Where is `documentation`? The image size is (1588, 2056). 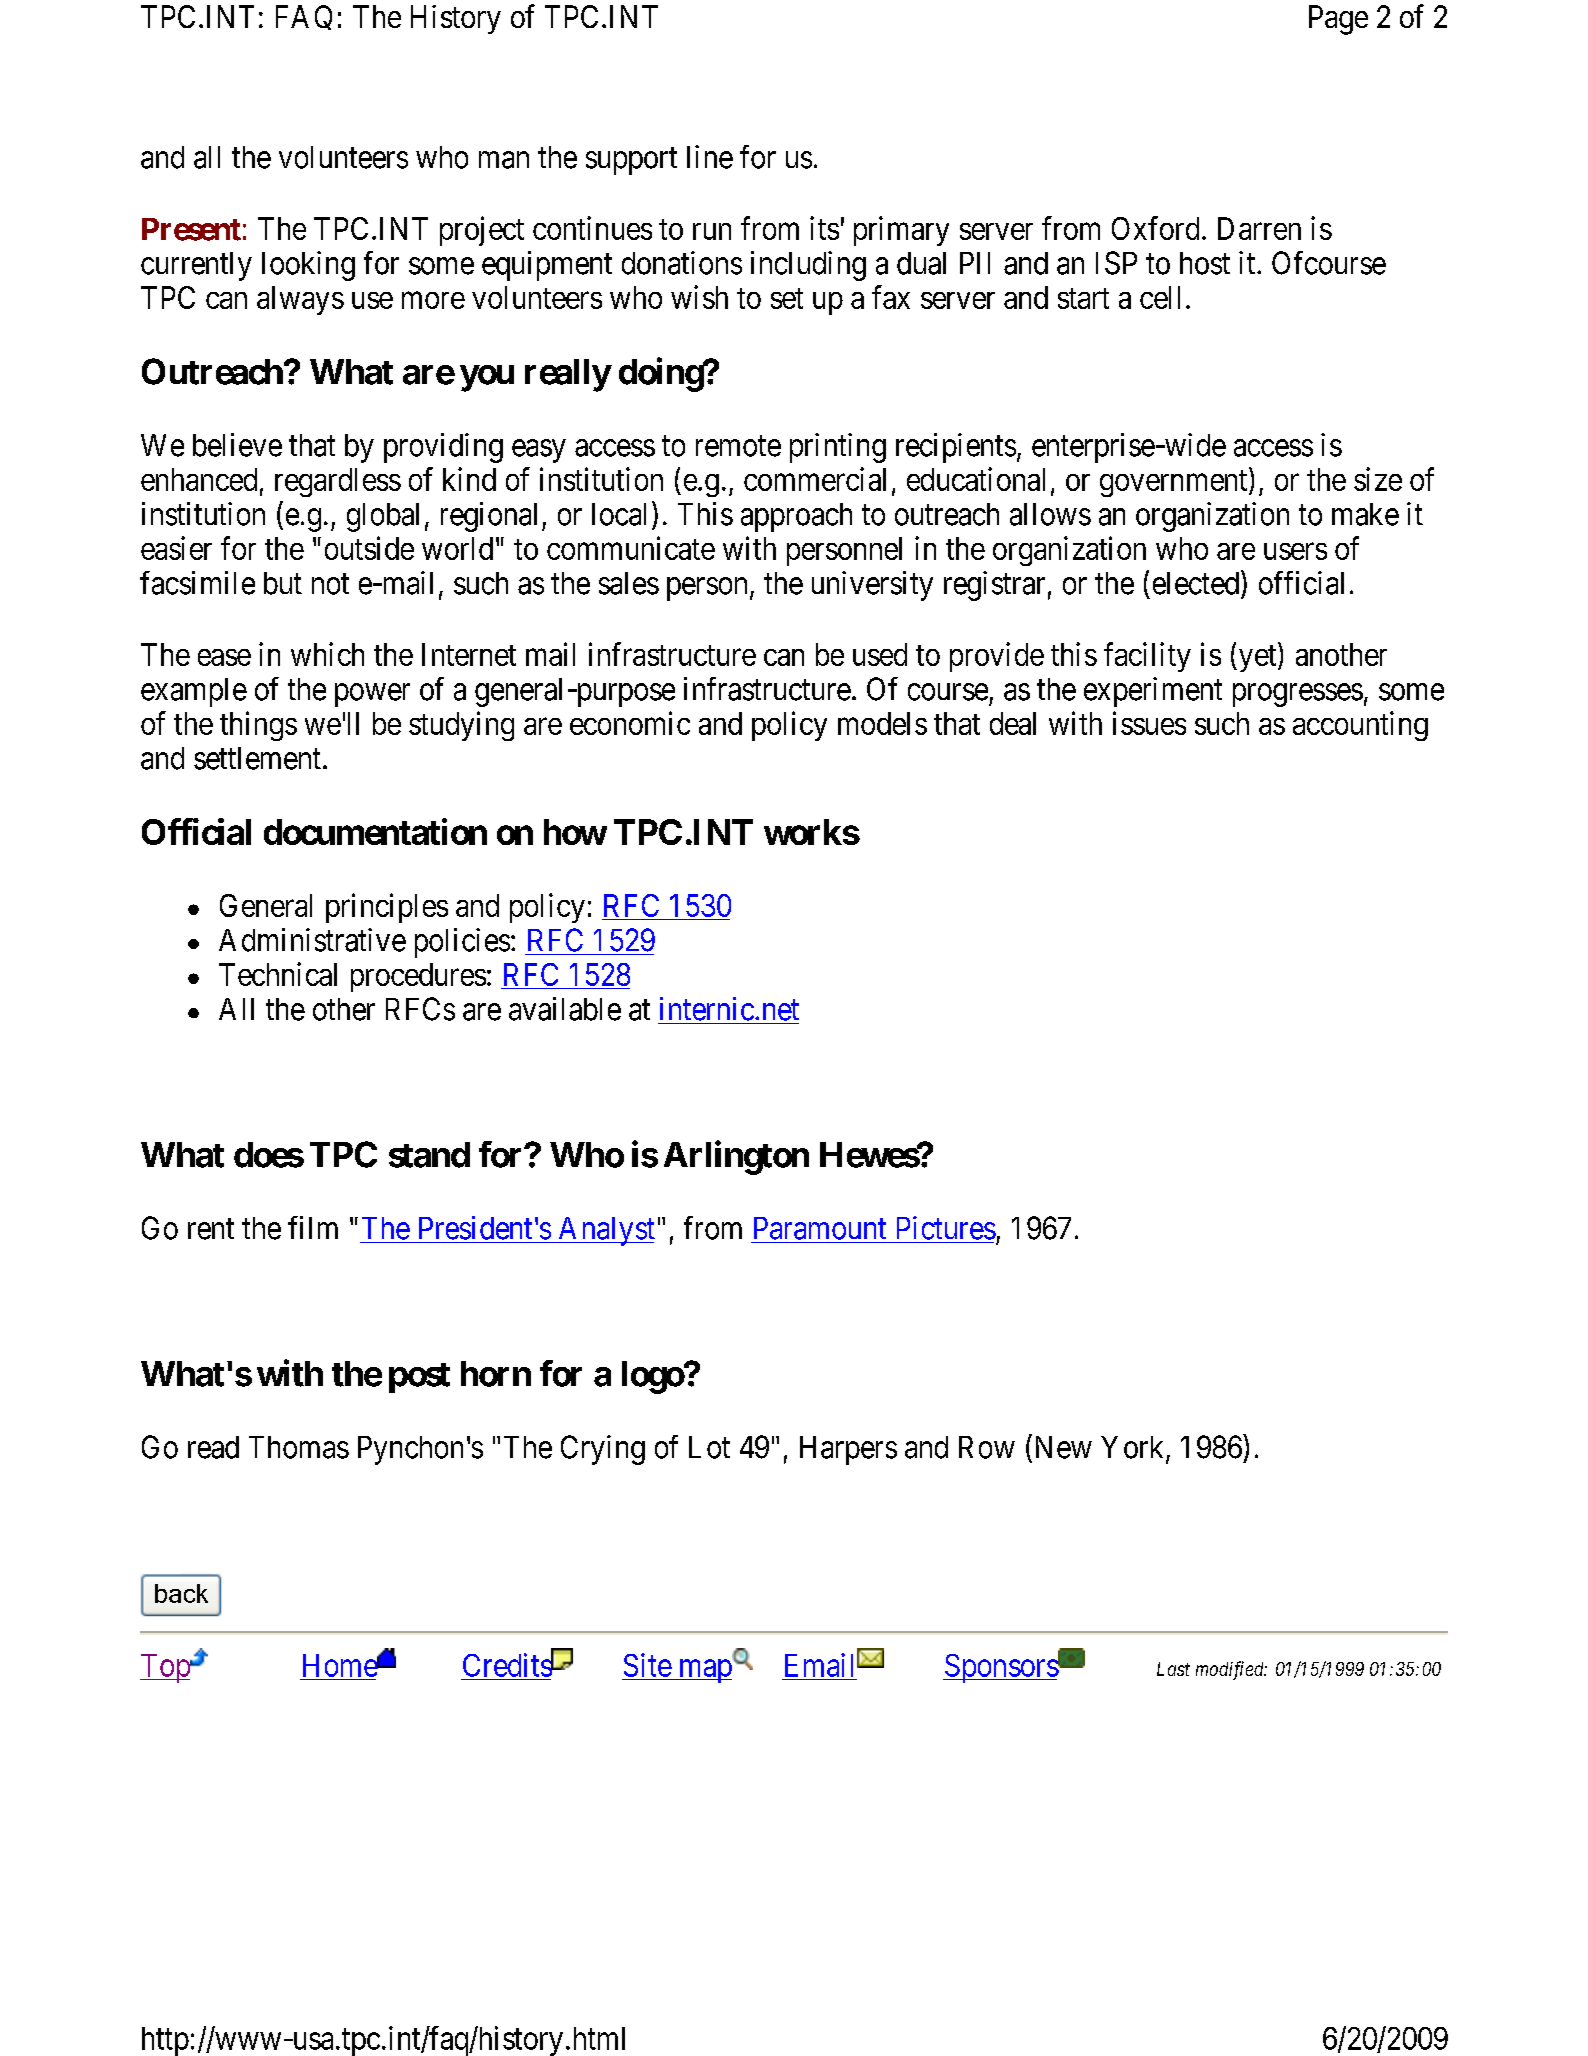
documentation is located at coordinates (375, 831).
